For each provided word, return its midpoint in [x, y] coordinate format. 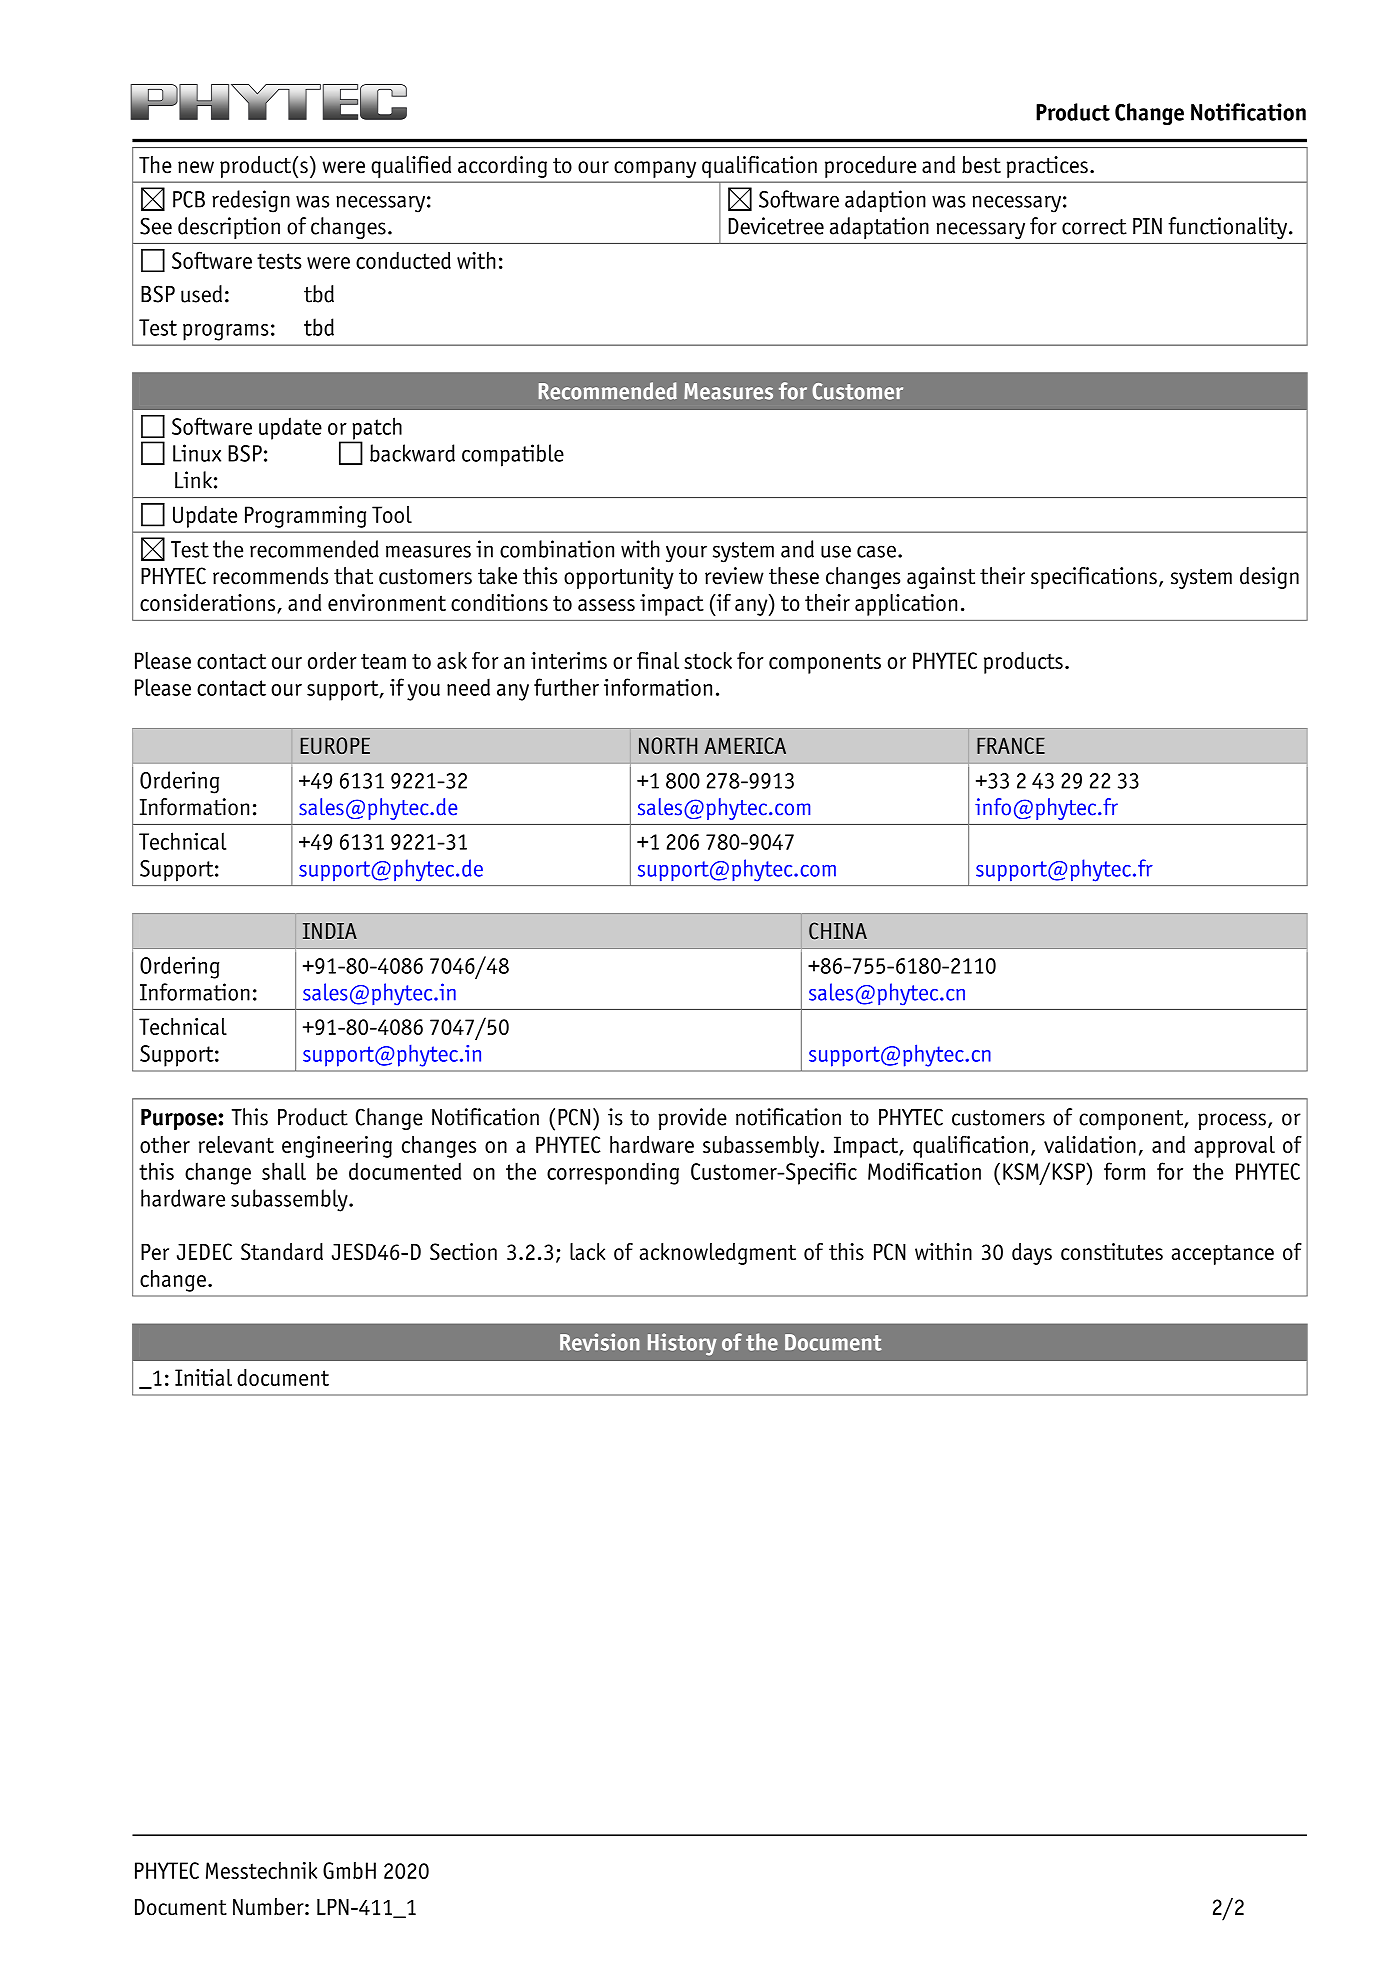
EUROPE [335, 745]
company [655, 169]
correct [1094, 227]
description [229, 228]
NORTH [668, 745]
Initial [203, 1377]
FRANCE [1011, 745]
